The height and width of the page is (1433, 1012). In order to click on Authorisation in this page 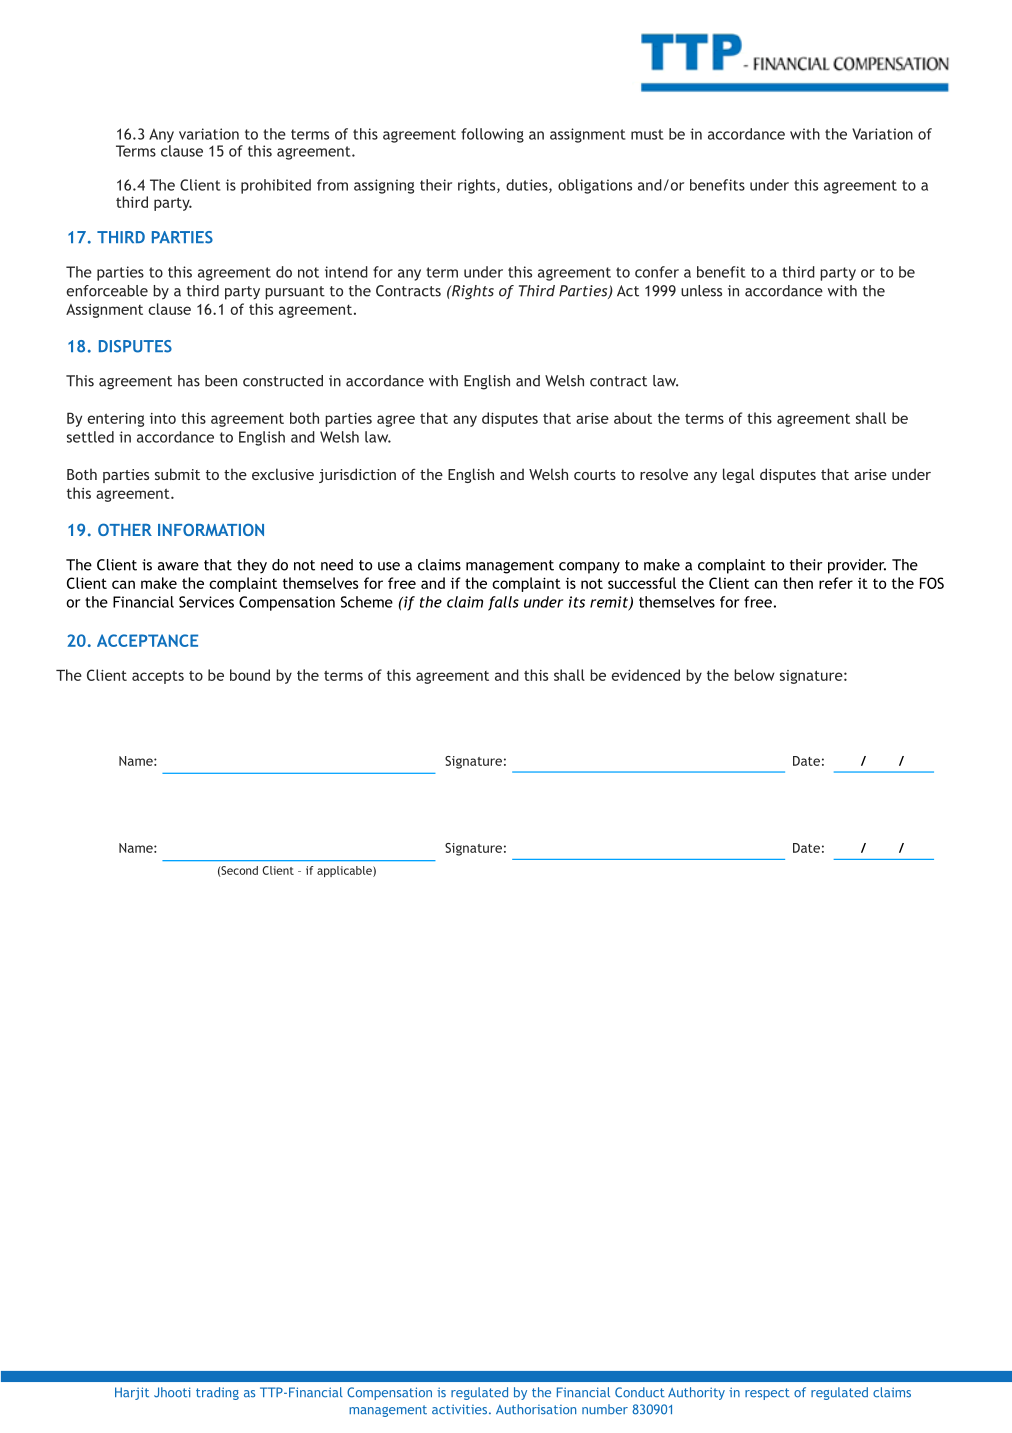, I will do `click(536, 1409)`.
